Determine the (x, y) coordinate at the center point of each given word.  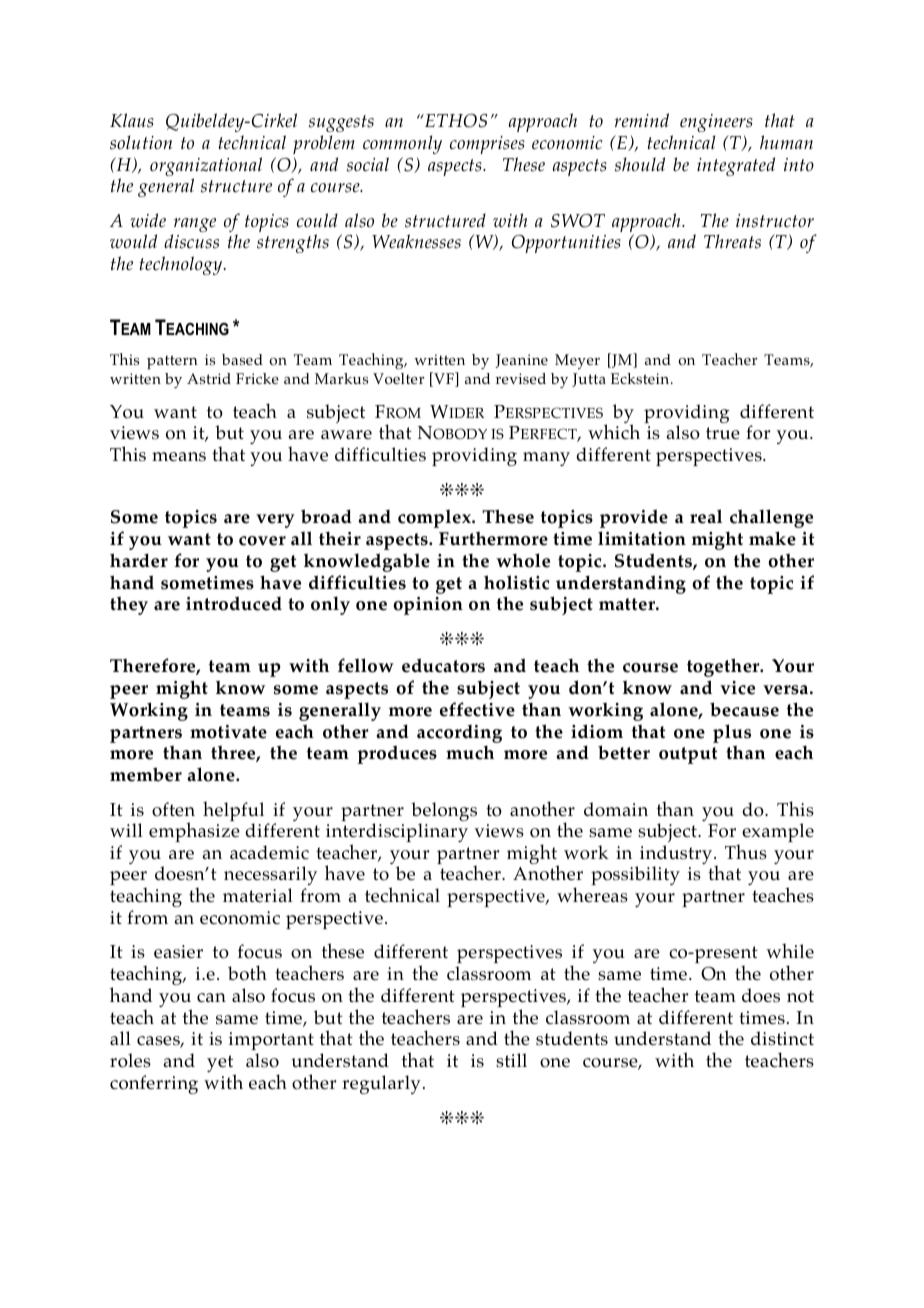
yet (221, 1065)
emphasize (194, 832)
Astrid (209, 378)
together (724, 667)
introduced (234, 603)
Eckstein (641, 378)
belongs (444, 813)
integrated (736, 166)
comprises (487, 145)
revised (521, 378)
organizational (206, 168)
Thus (746, 852)
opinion (428, 606)
